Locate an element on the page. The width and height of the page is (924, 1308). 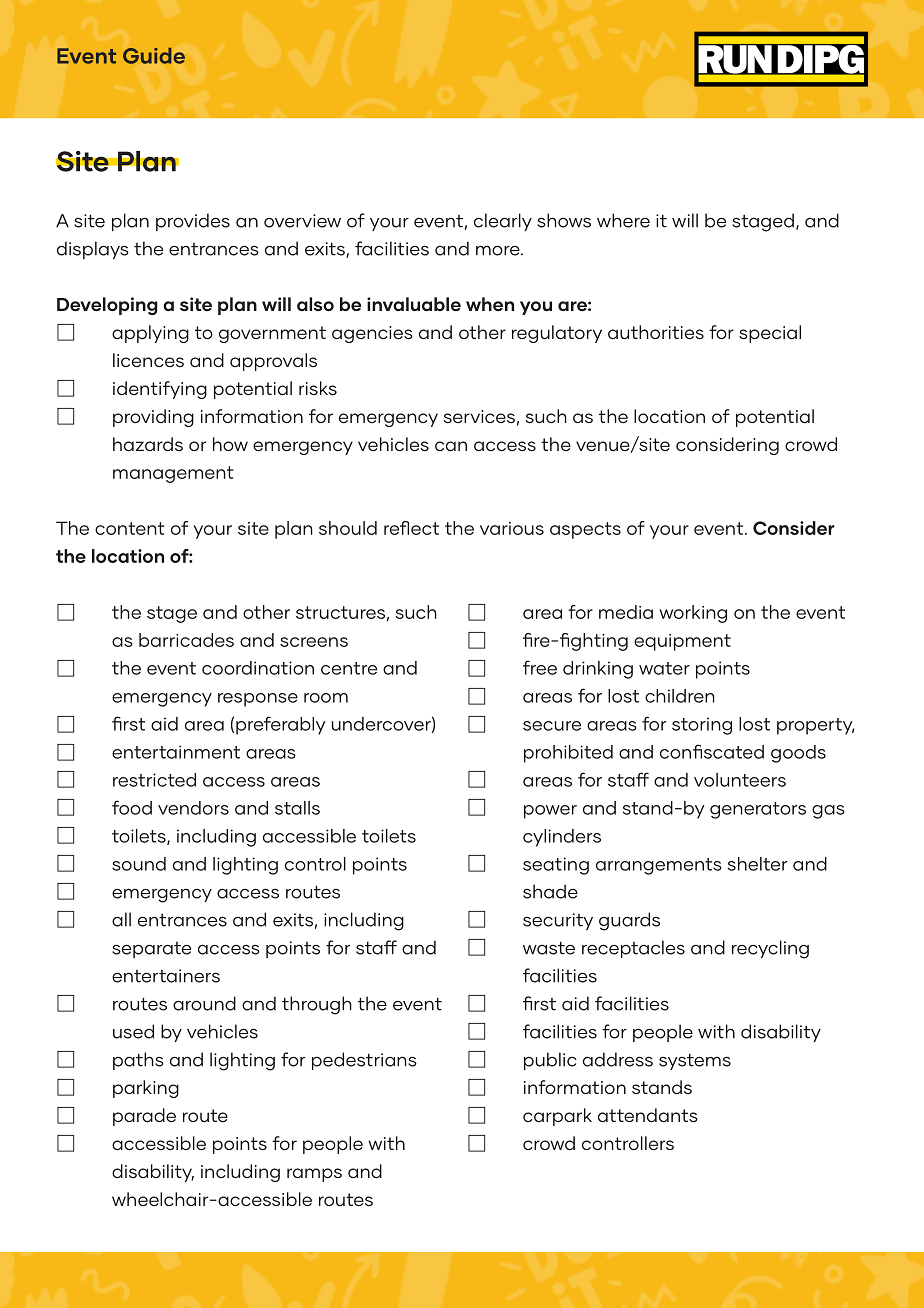
clearly is located at coordinates (503, 222).
